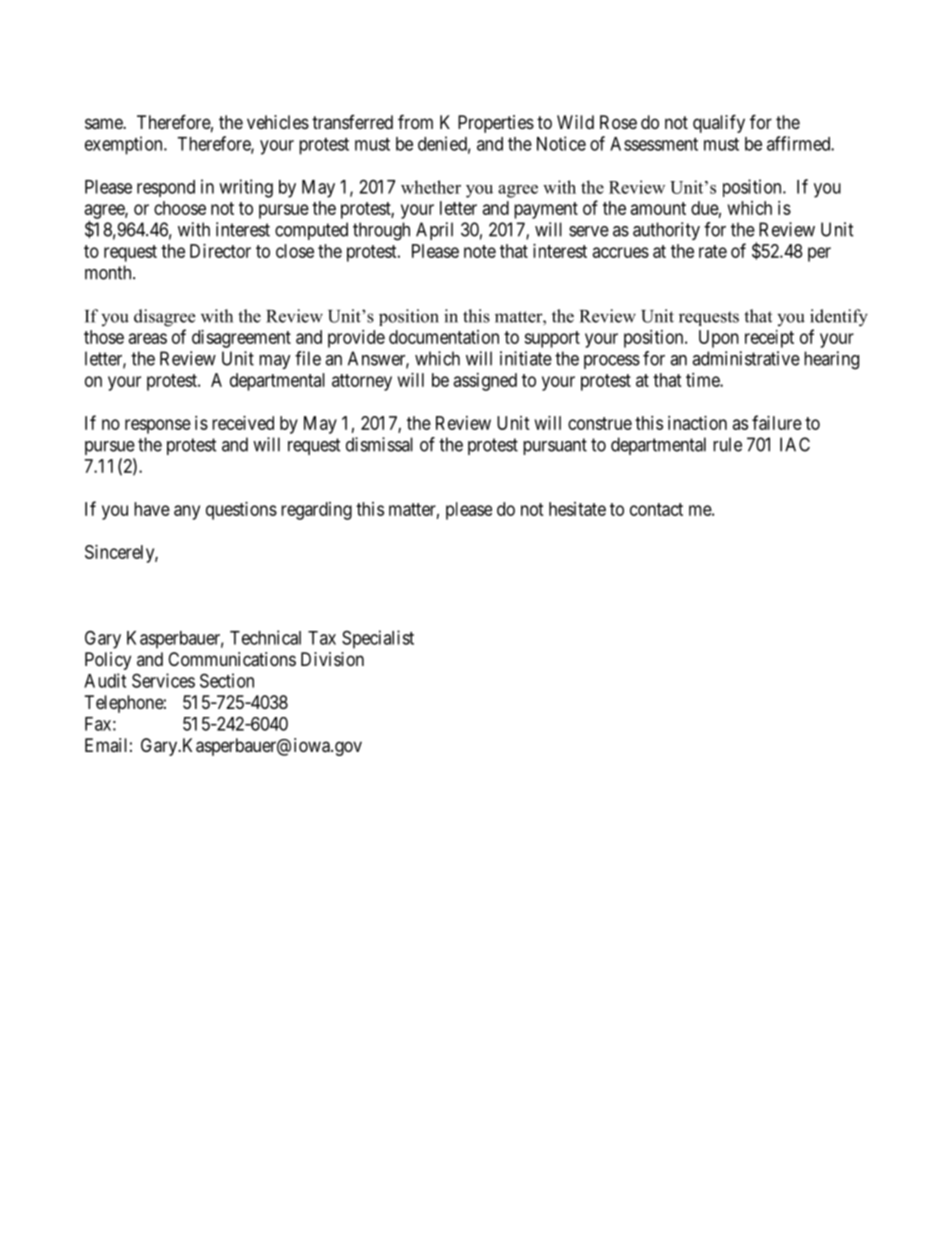  What do you see at coordinates (719, 123) in the screenshot?
I see `qualify` at bounding box center [719, 123].
